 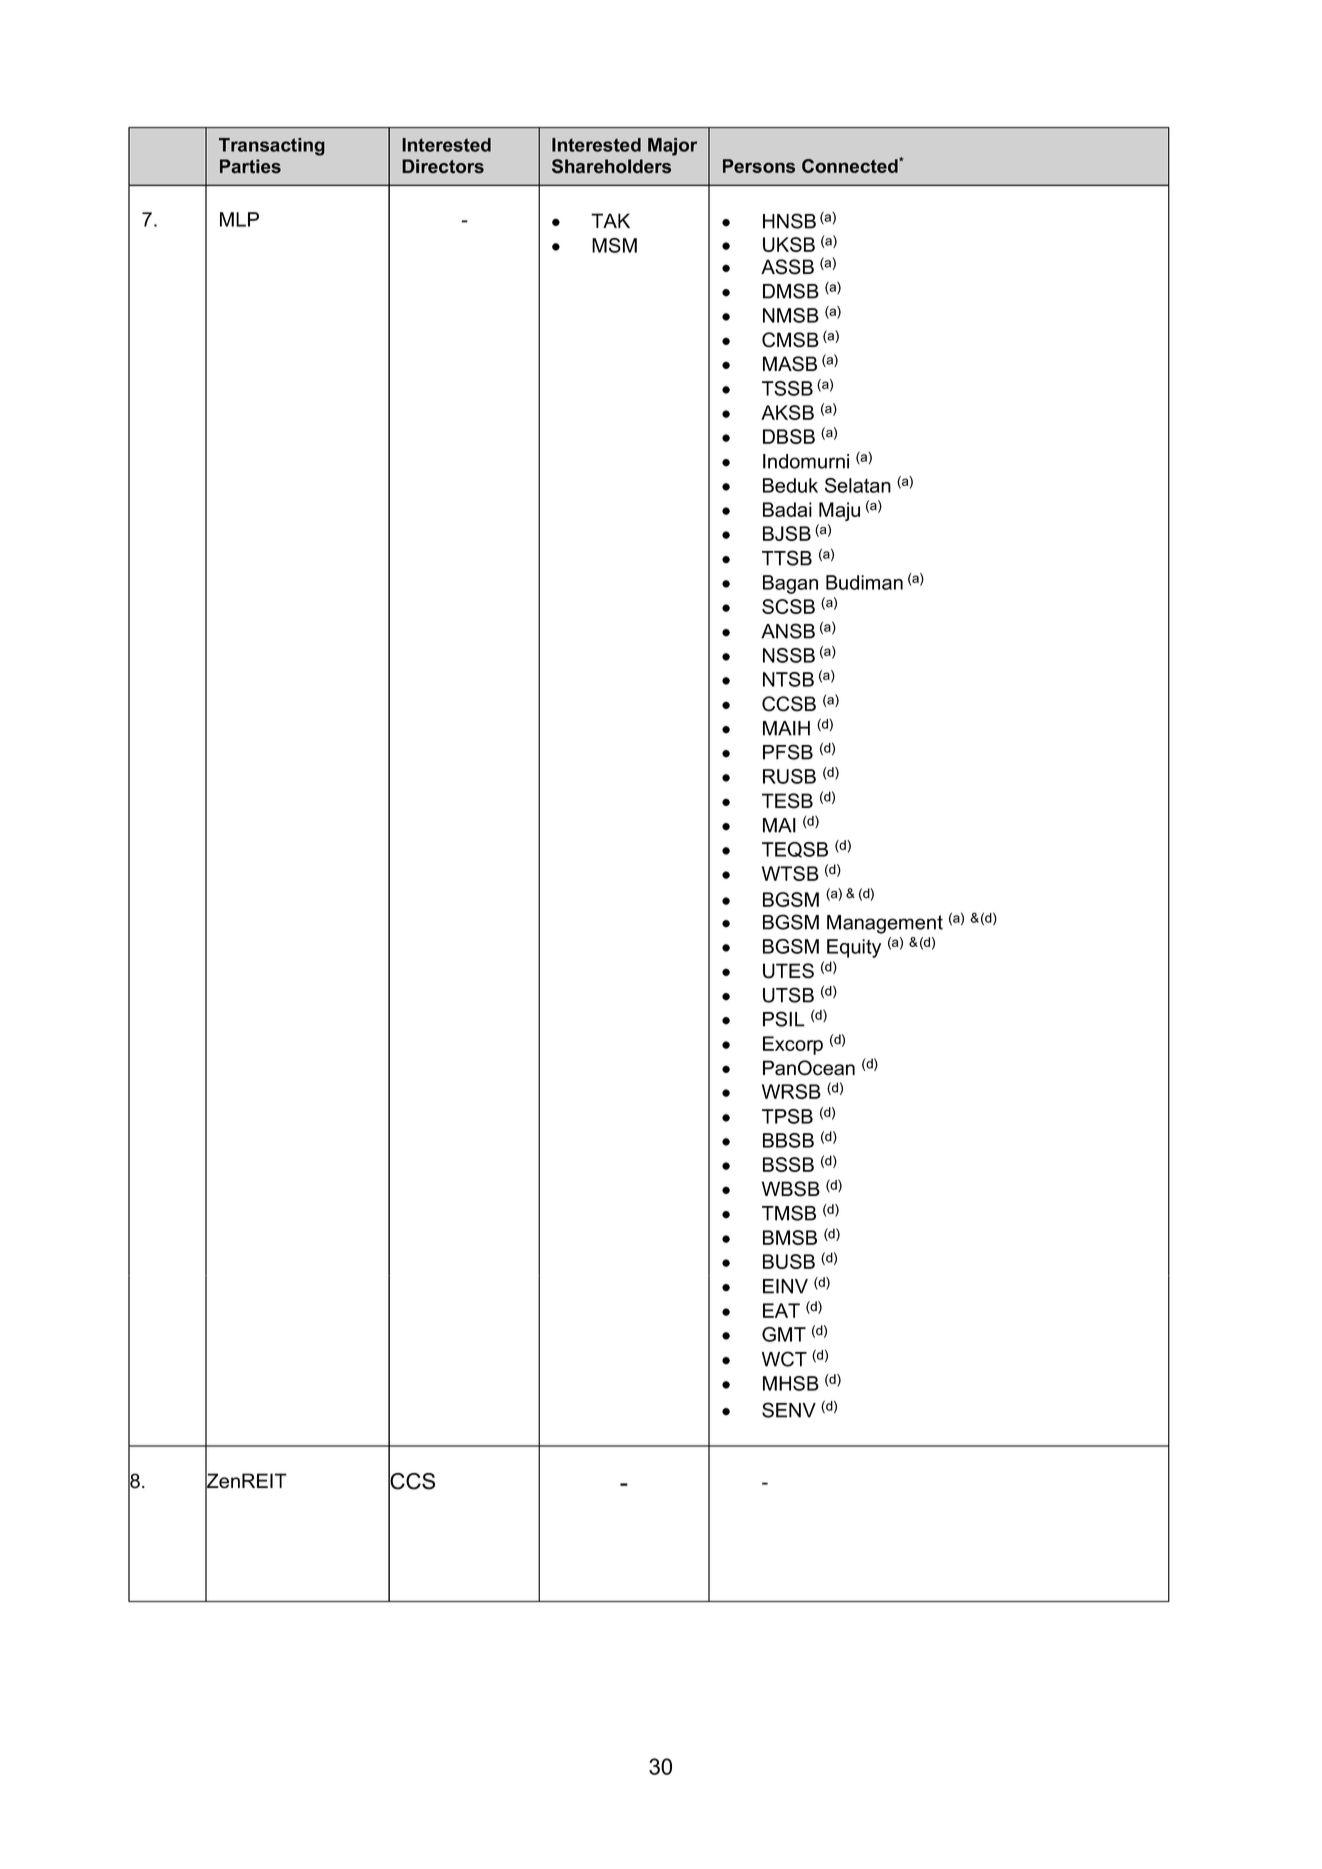 I want to click on Connected, so click(x=851, y=165).
